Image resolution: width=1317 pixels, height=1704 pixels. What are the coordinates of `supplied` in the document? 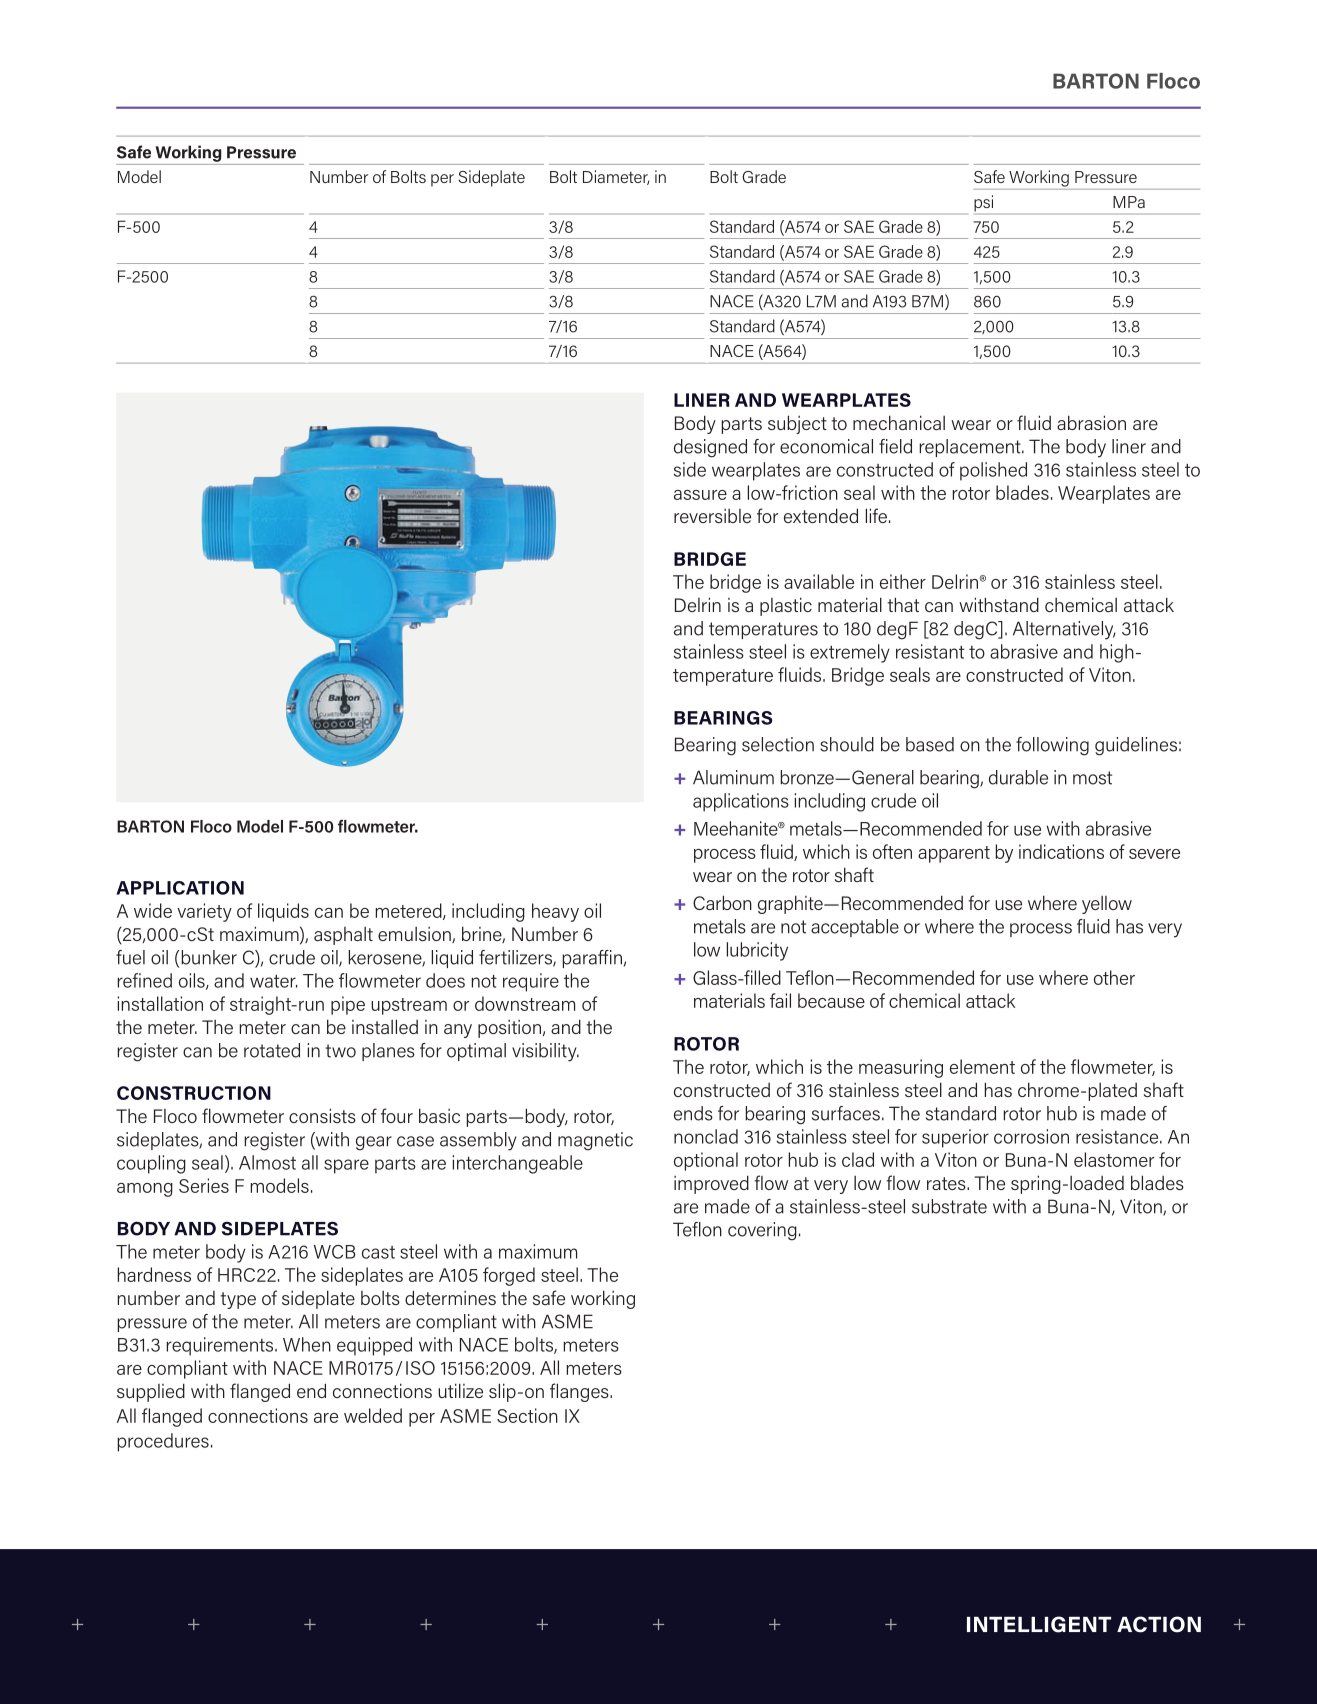 It's located at (151, 1392).
